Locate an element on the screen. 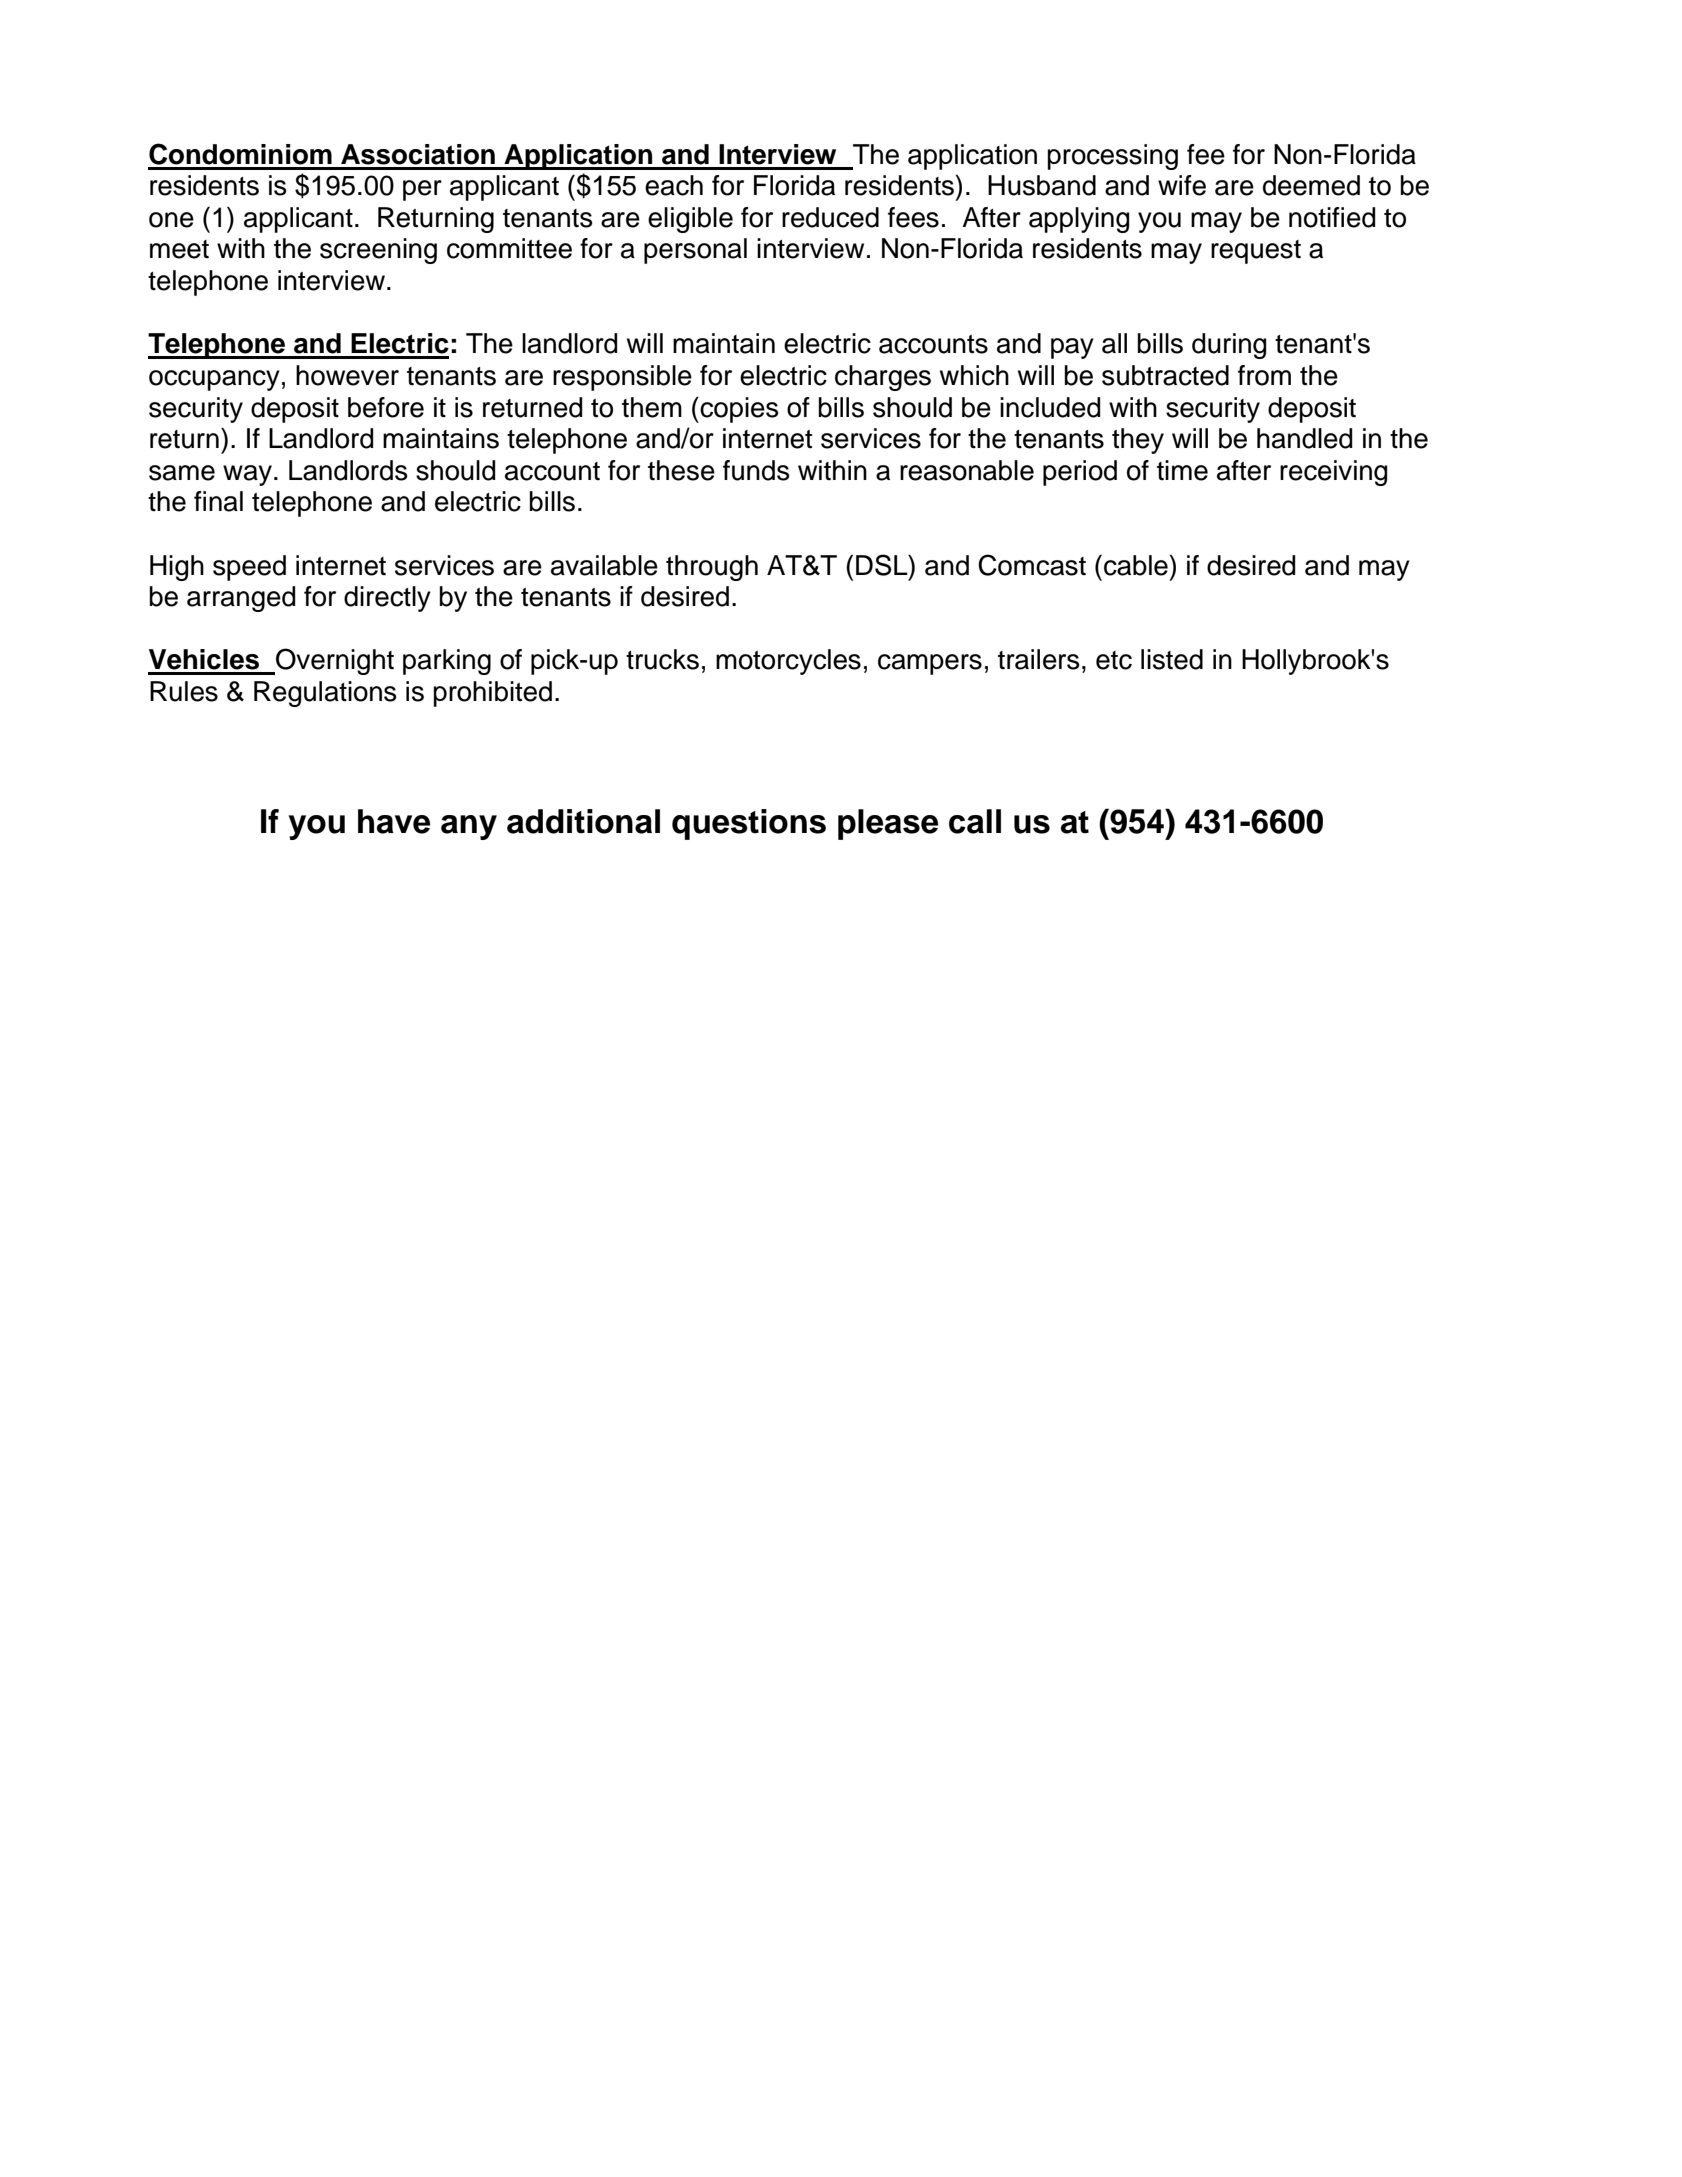  wife is located at coordinates (1182, 185).
